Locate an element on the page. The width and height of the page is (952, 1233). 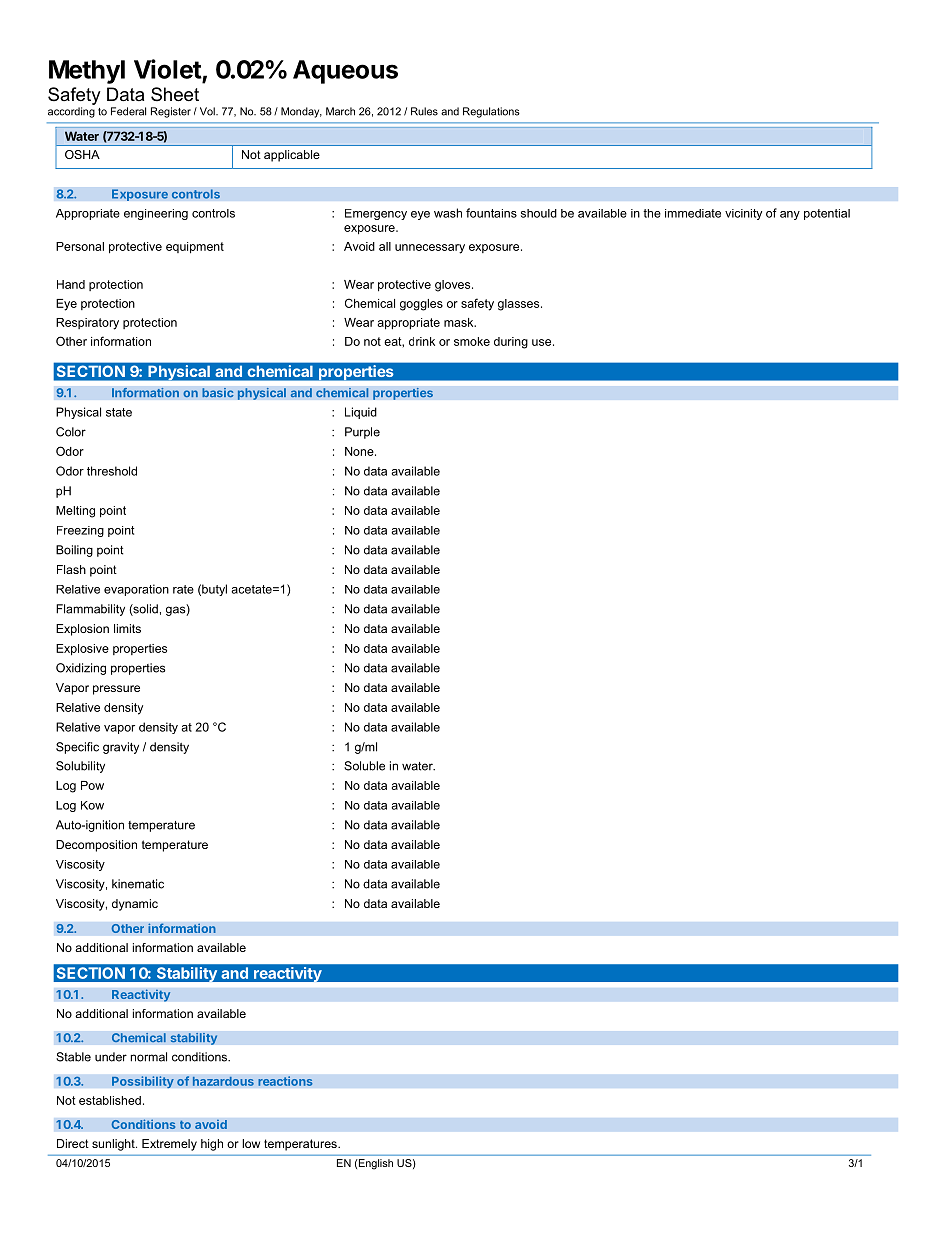
Sheet is located at coordinates (175, 94).
